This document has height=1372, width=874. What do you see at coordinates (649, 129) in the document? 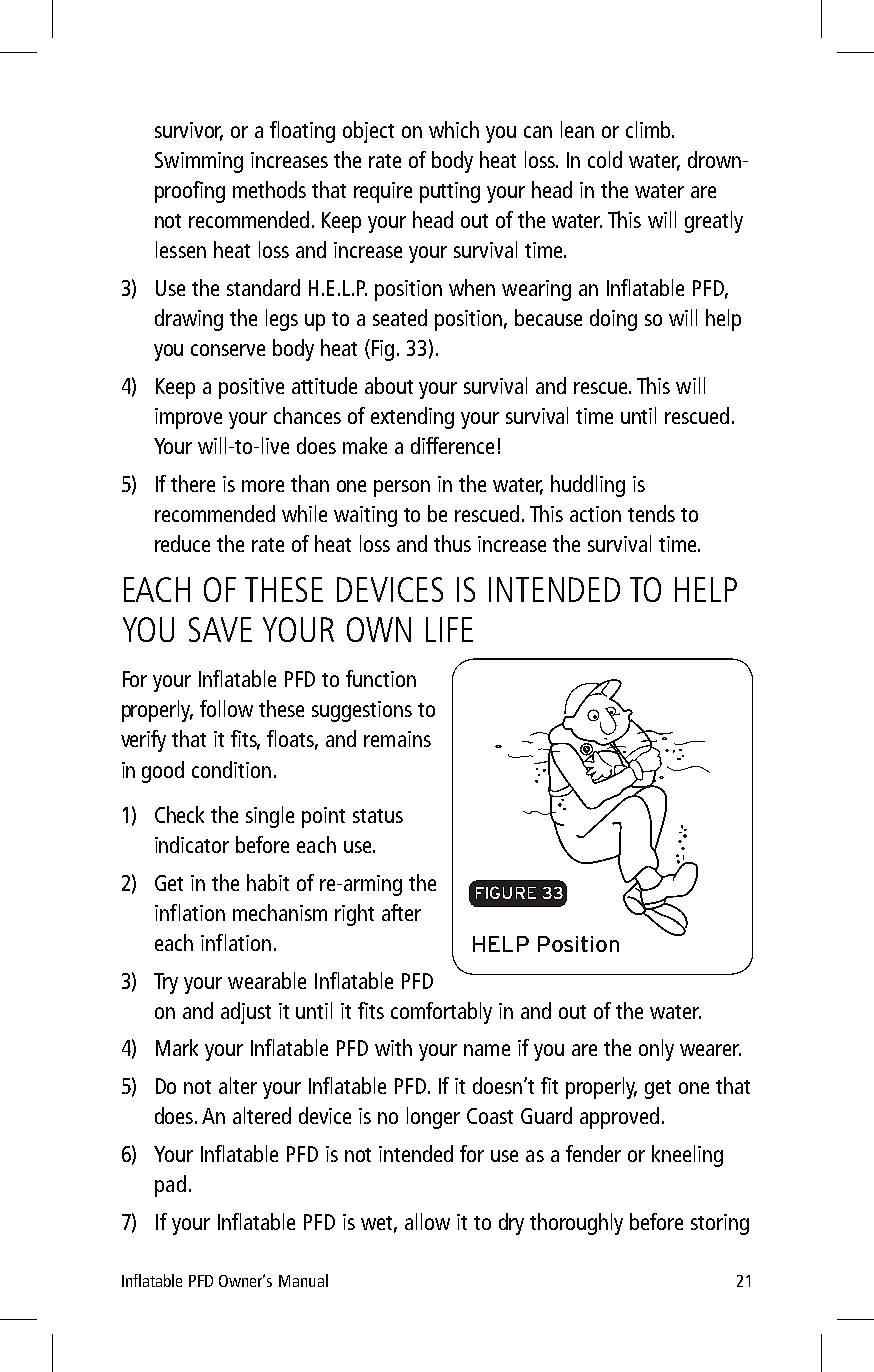
I see `climb` at bounding box center [649, 129].
